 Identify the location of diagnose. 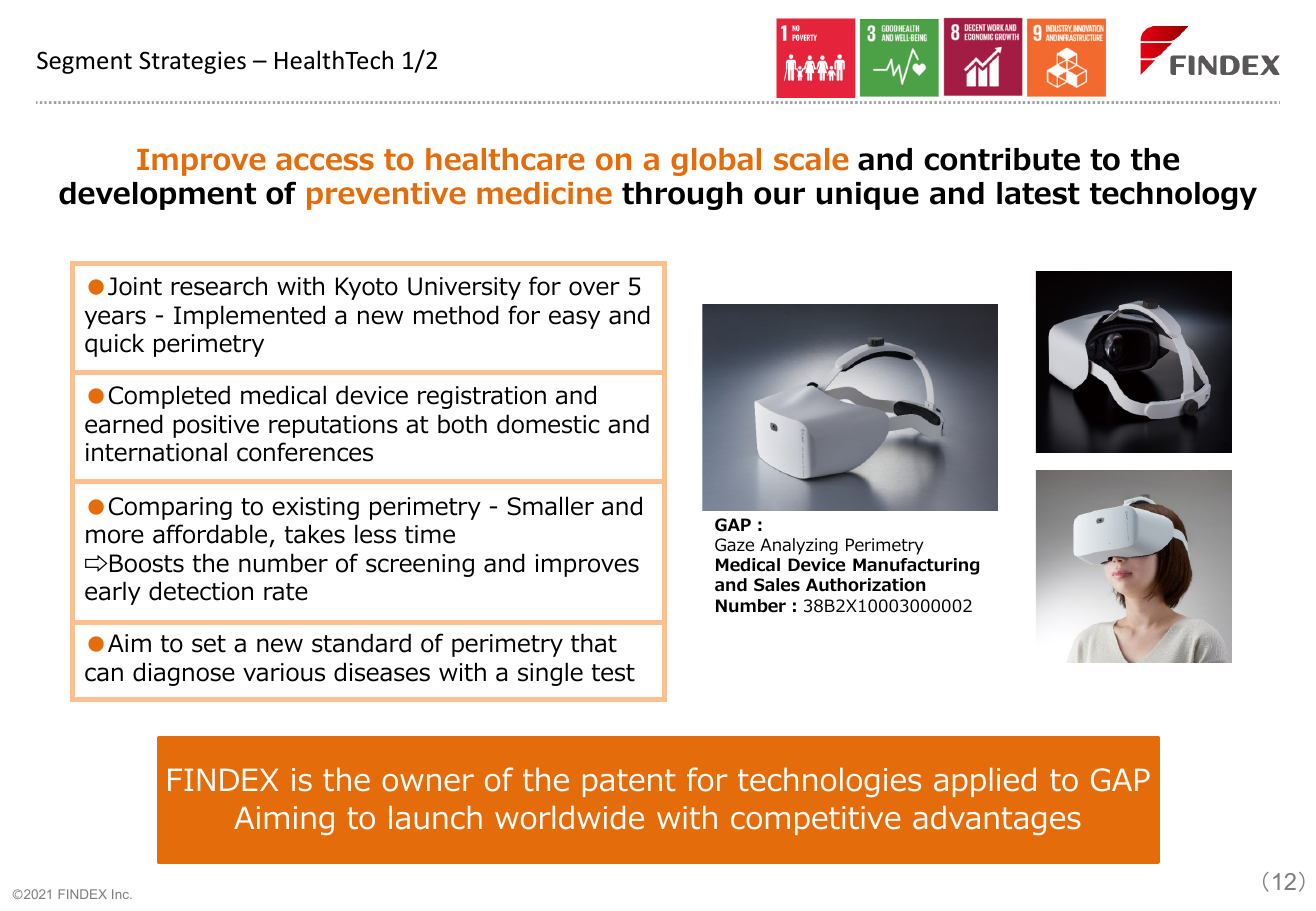
(184, 674).
